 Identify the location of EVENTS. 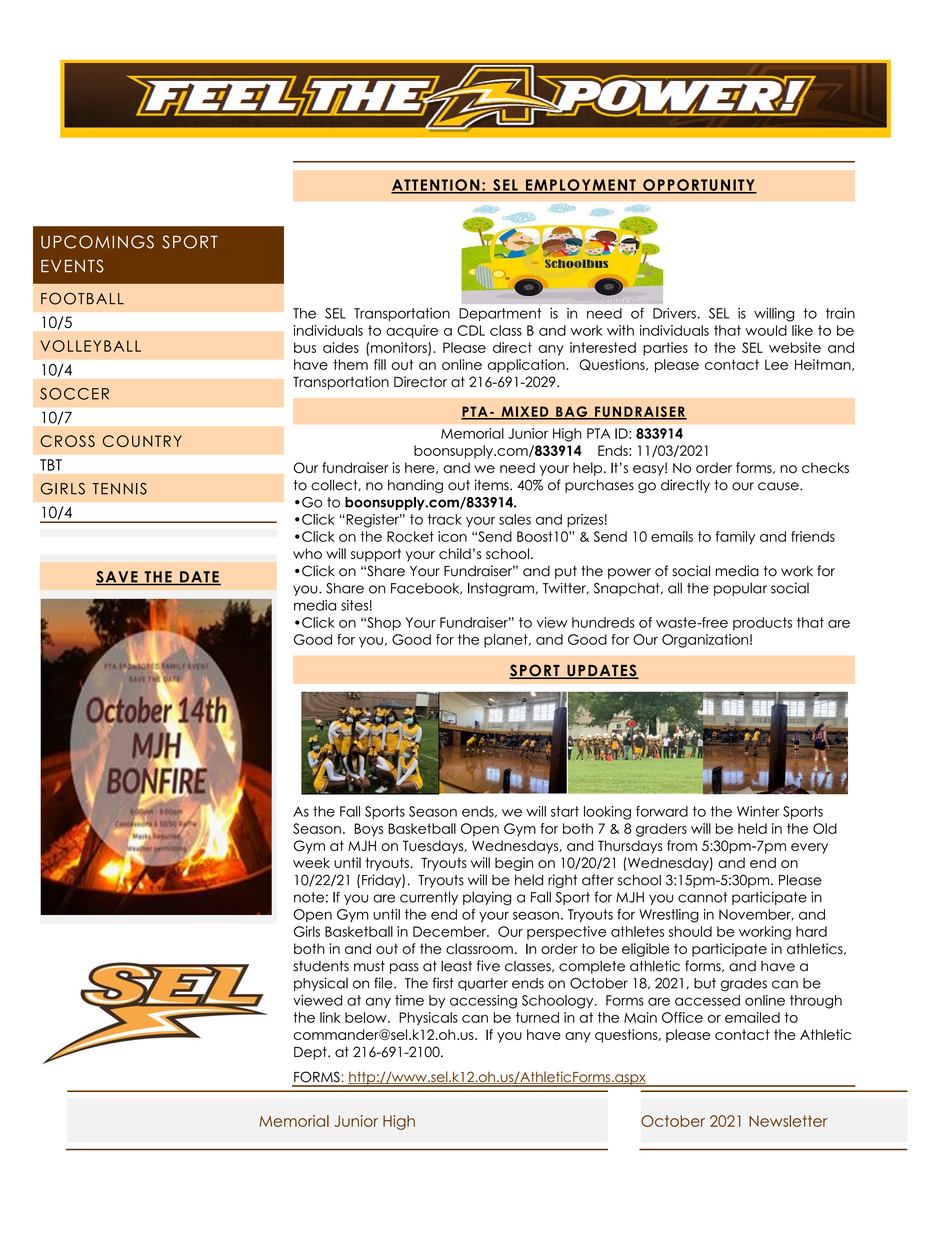
(72, 266).
